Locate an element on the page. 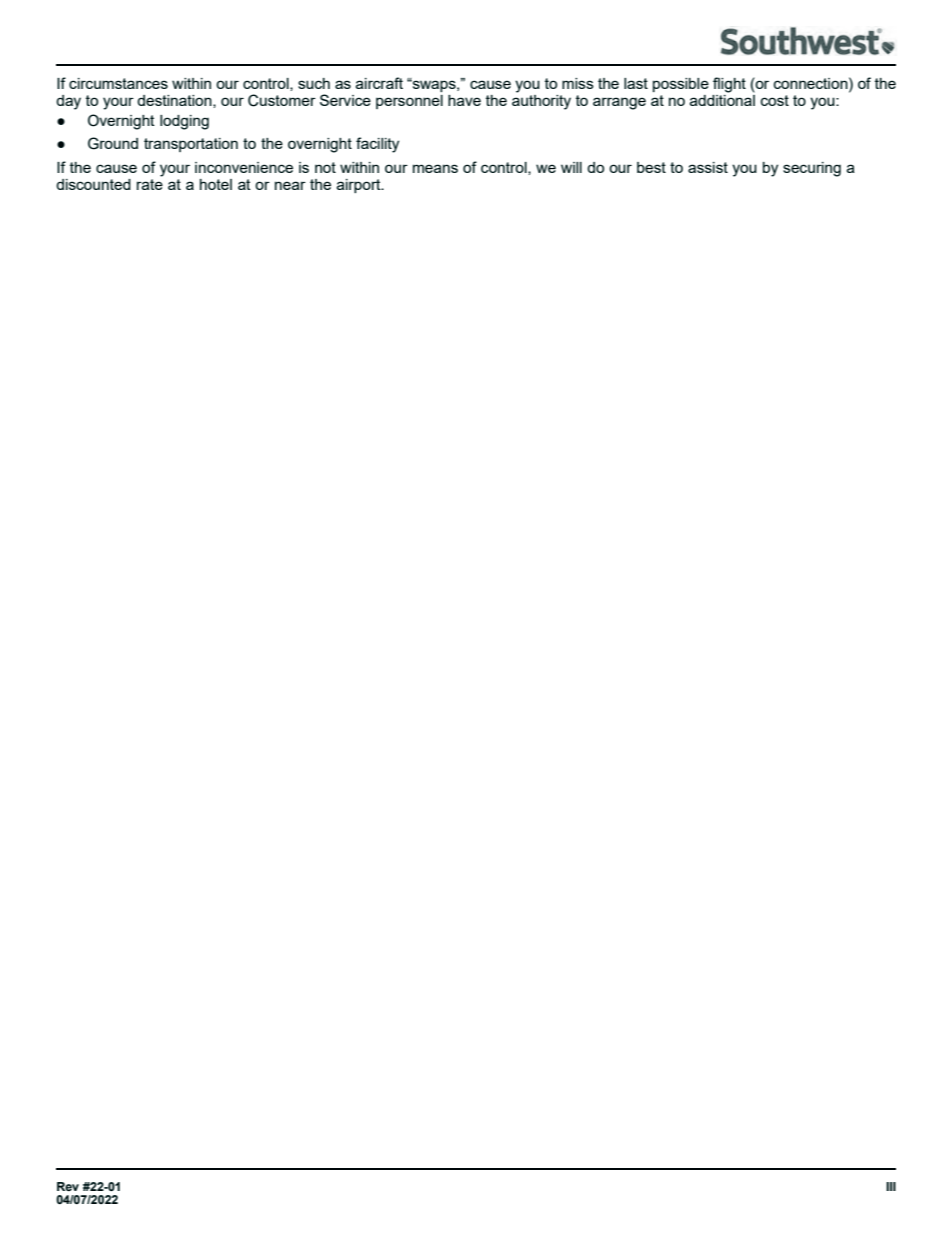 This image has width=952, height=1233. securing is located at coordinates (812, 169).
